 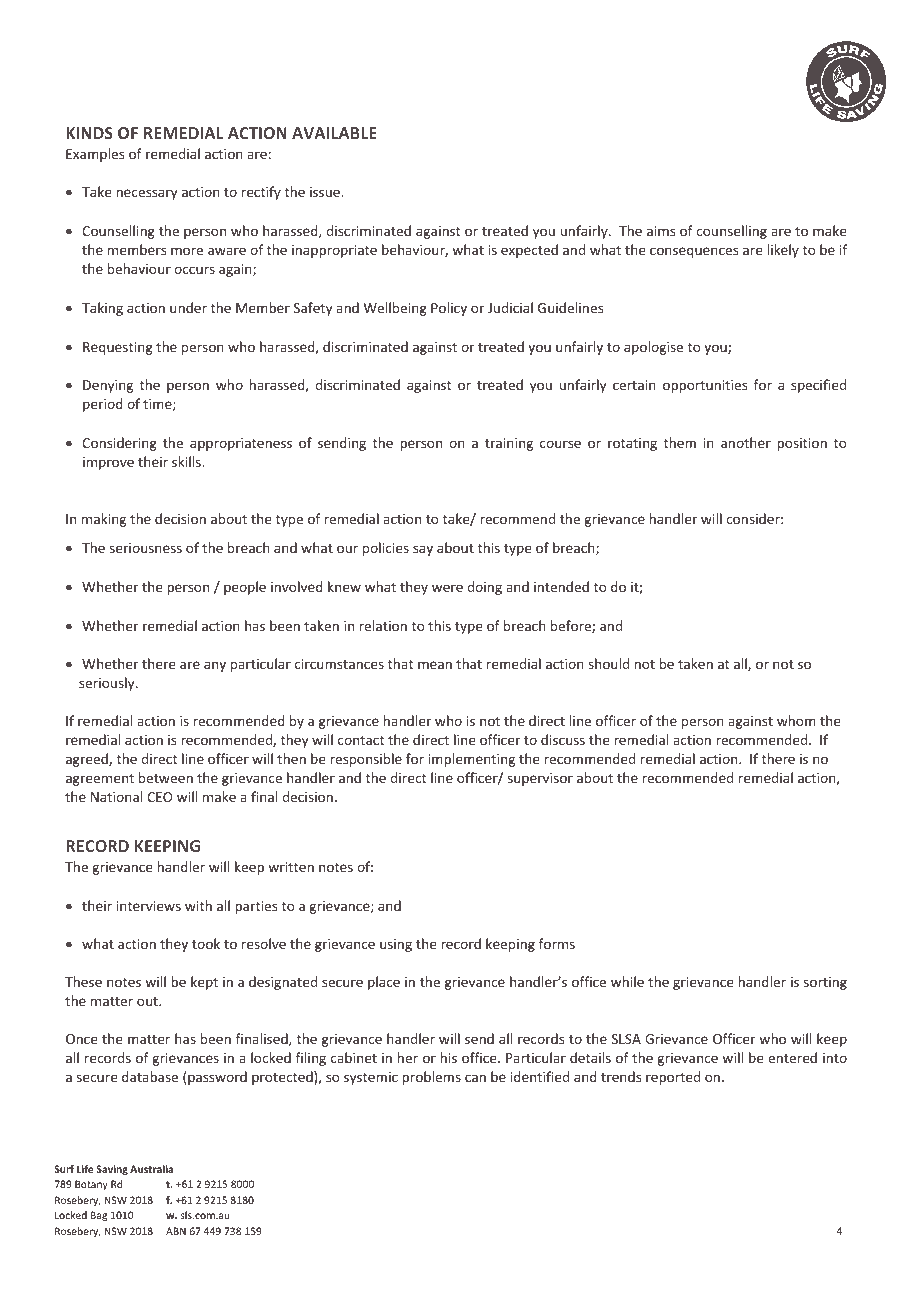 I want to click on mean, so click(x=435, y=665).
